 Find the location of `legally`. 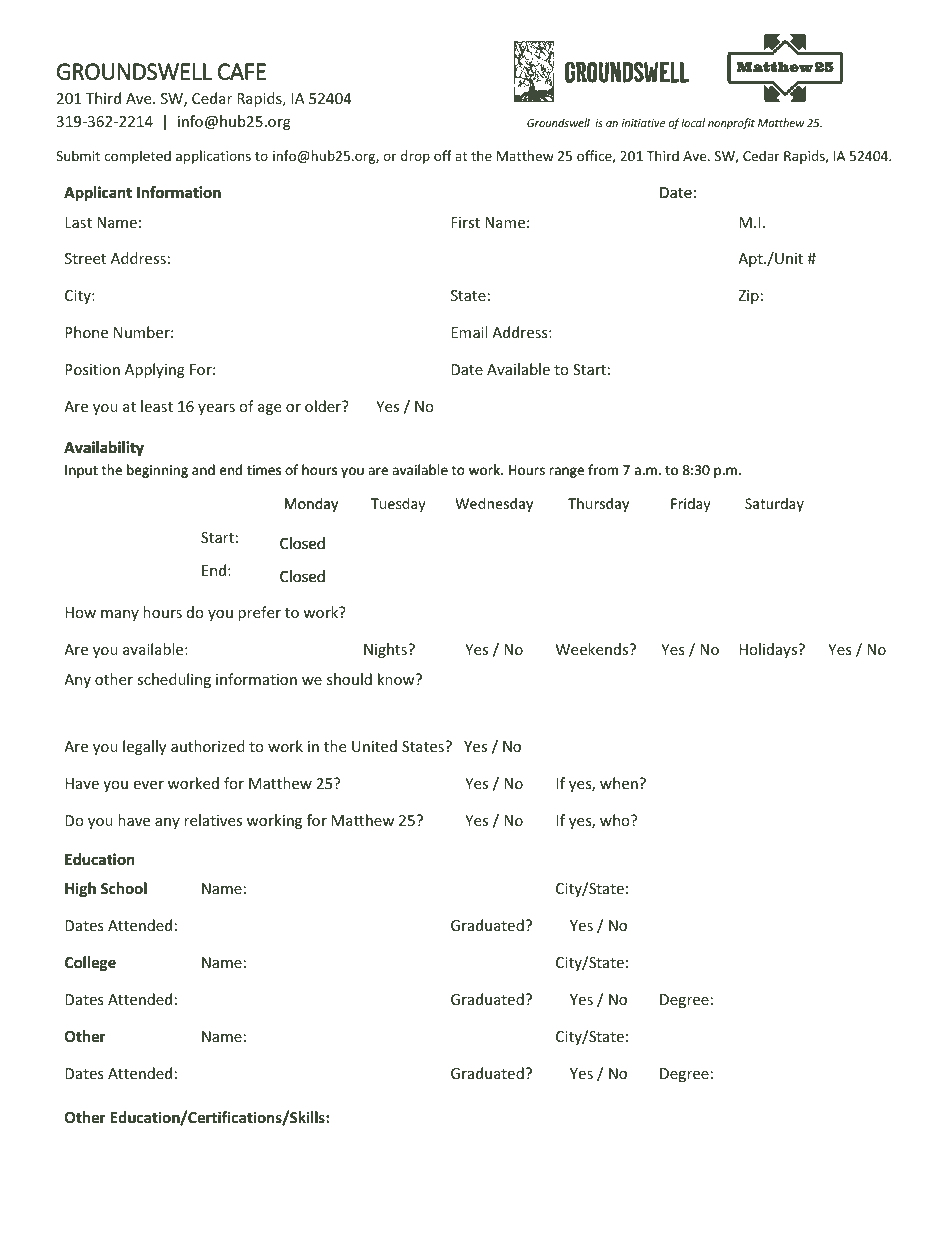

legally is located at coordinates (144, 747).
